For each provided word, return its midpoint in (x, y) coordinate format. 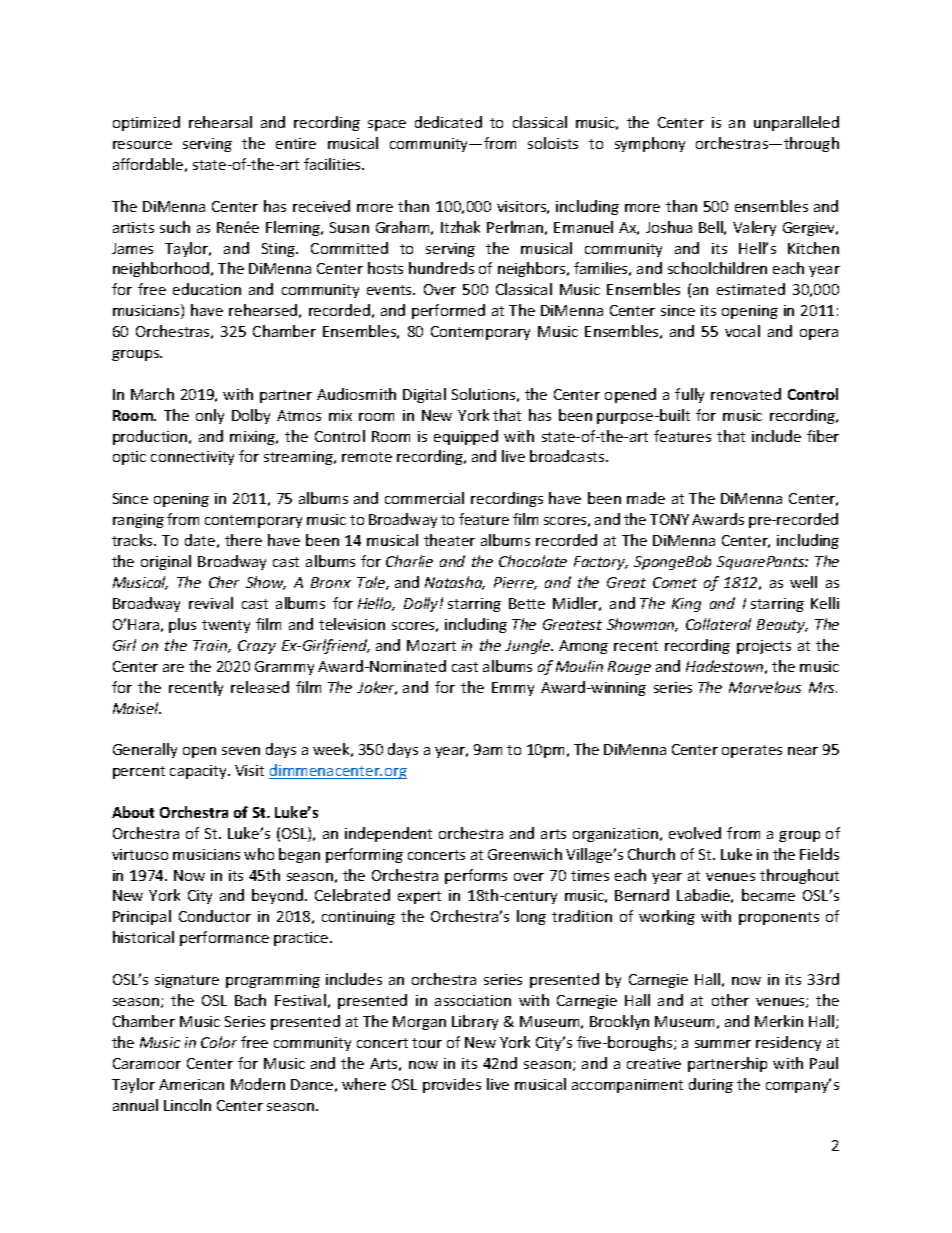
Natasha (455, 583)
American (191, 1084)
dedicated (448, 122)
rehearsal (220, 122)
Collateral (718, 624)
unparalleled (796, 123)
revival (211, 603)
